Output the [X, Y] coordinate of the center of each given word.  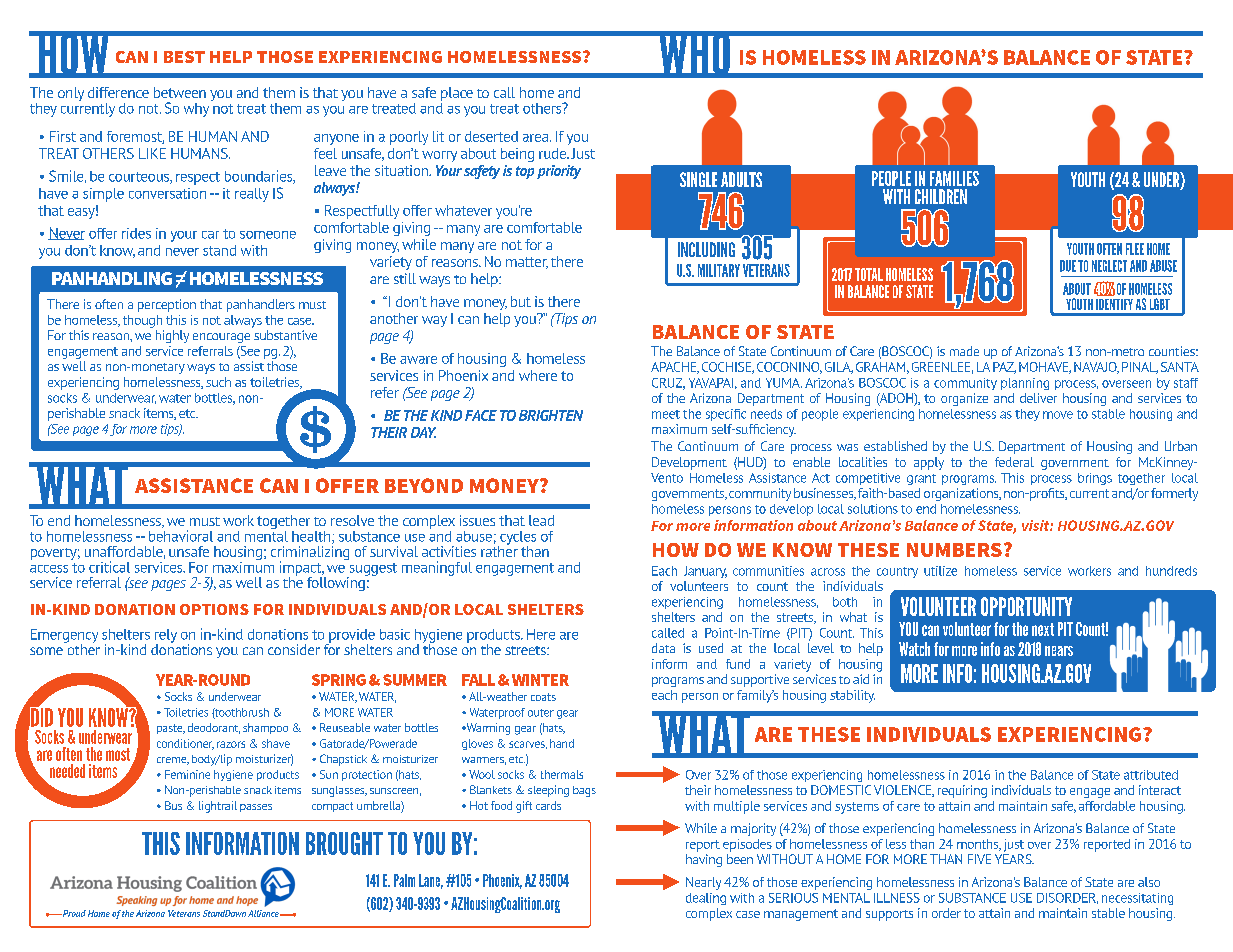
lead [541, 520]
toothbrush [240, 713]
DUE [1068, 266]
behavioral [181, 536]
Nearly [703, 883]
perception [167, 305]
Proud [73, 913]
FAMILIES [954, 178]
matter [527, 263]
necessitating [1137, 899]
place [457, 95]
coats [543, 697]
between [180, 92]
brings [1095, 479]
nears [1059, 651]
